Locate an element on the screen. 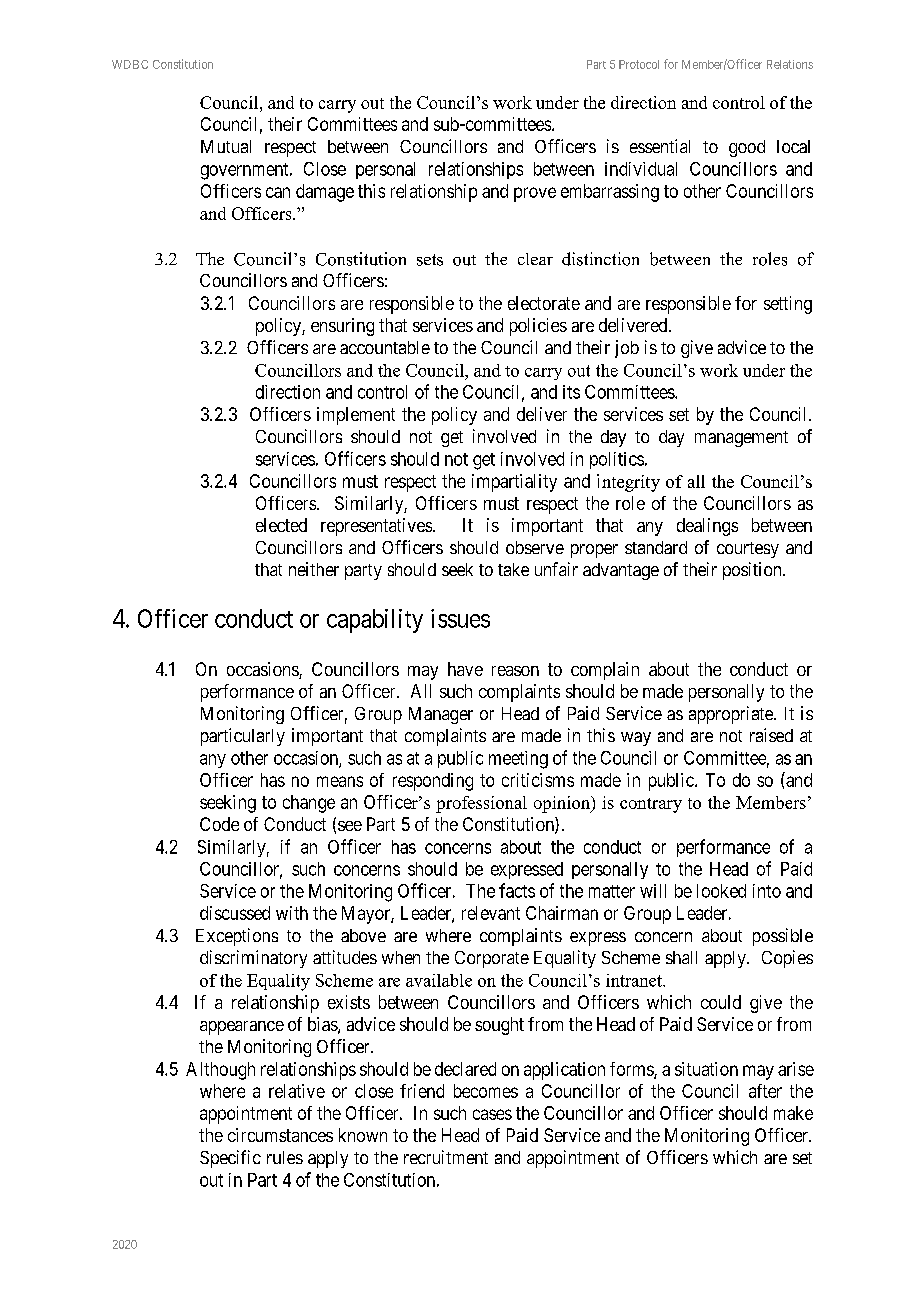 This screenshot has width=924, height=1308. appropriate is located at coordinates (732, 715).
